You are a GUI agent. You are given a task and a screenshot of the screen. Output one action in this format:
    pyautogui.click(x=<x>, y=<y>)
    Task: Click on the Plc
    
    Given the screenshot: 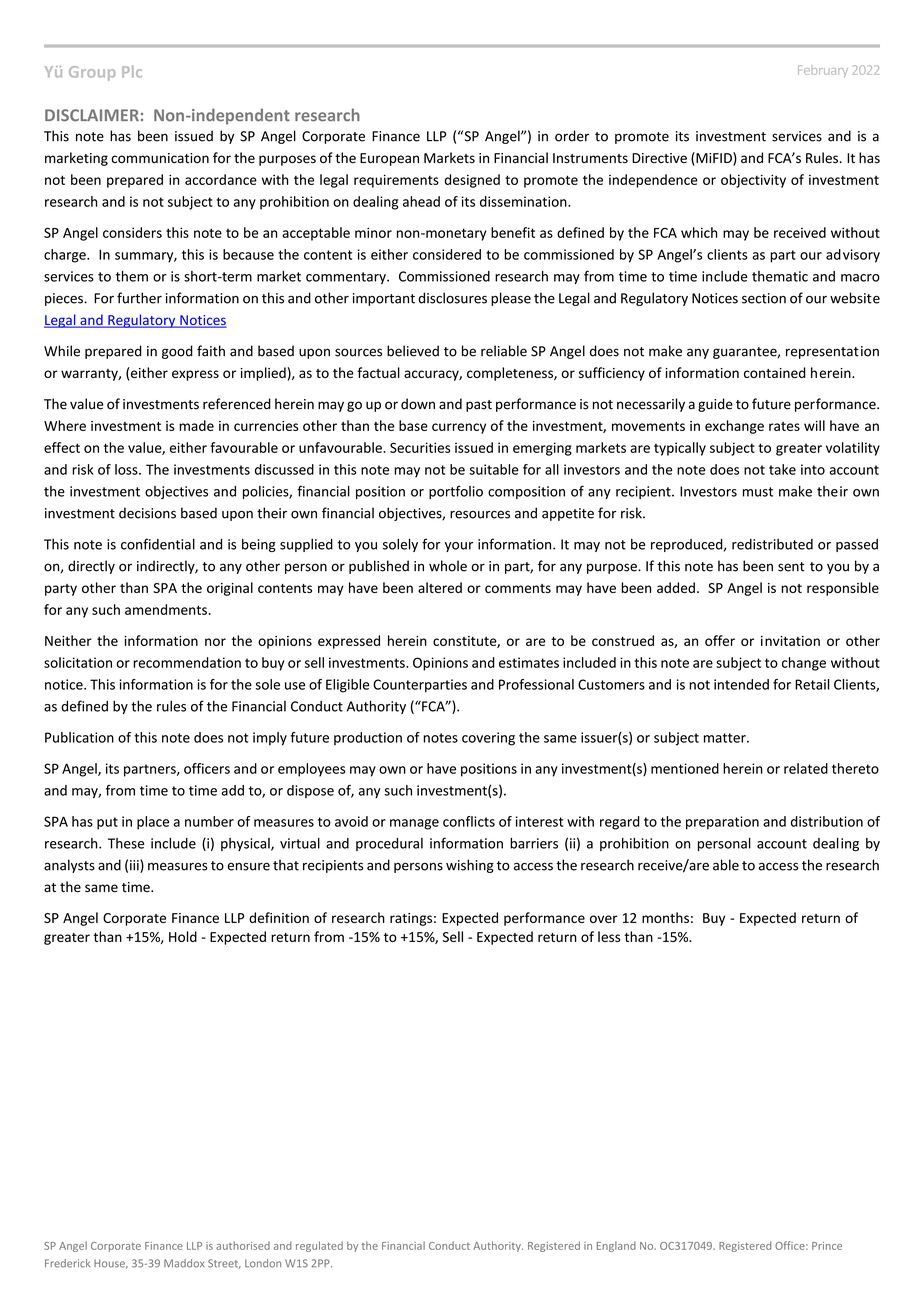 What is the action you would take?
    pyautogui.click(x=132, y=71)
